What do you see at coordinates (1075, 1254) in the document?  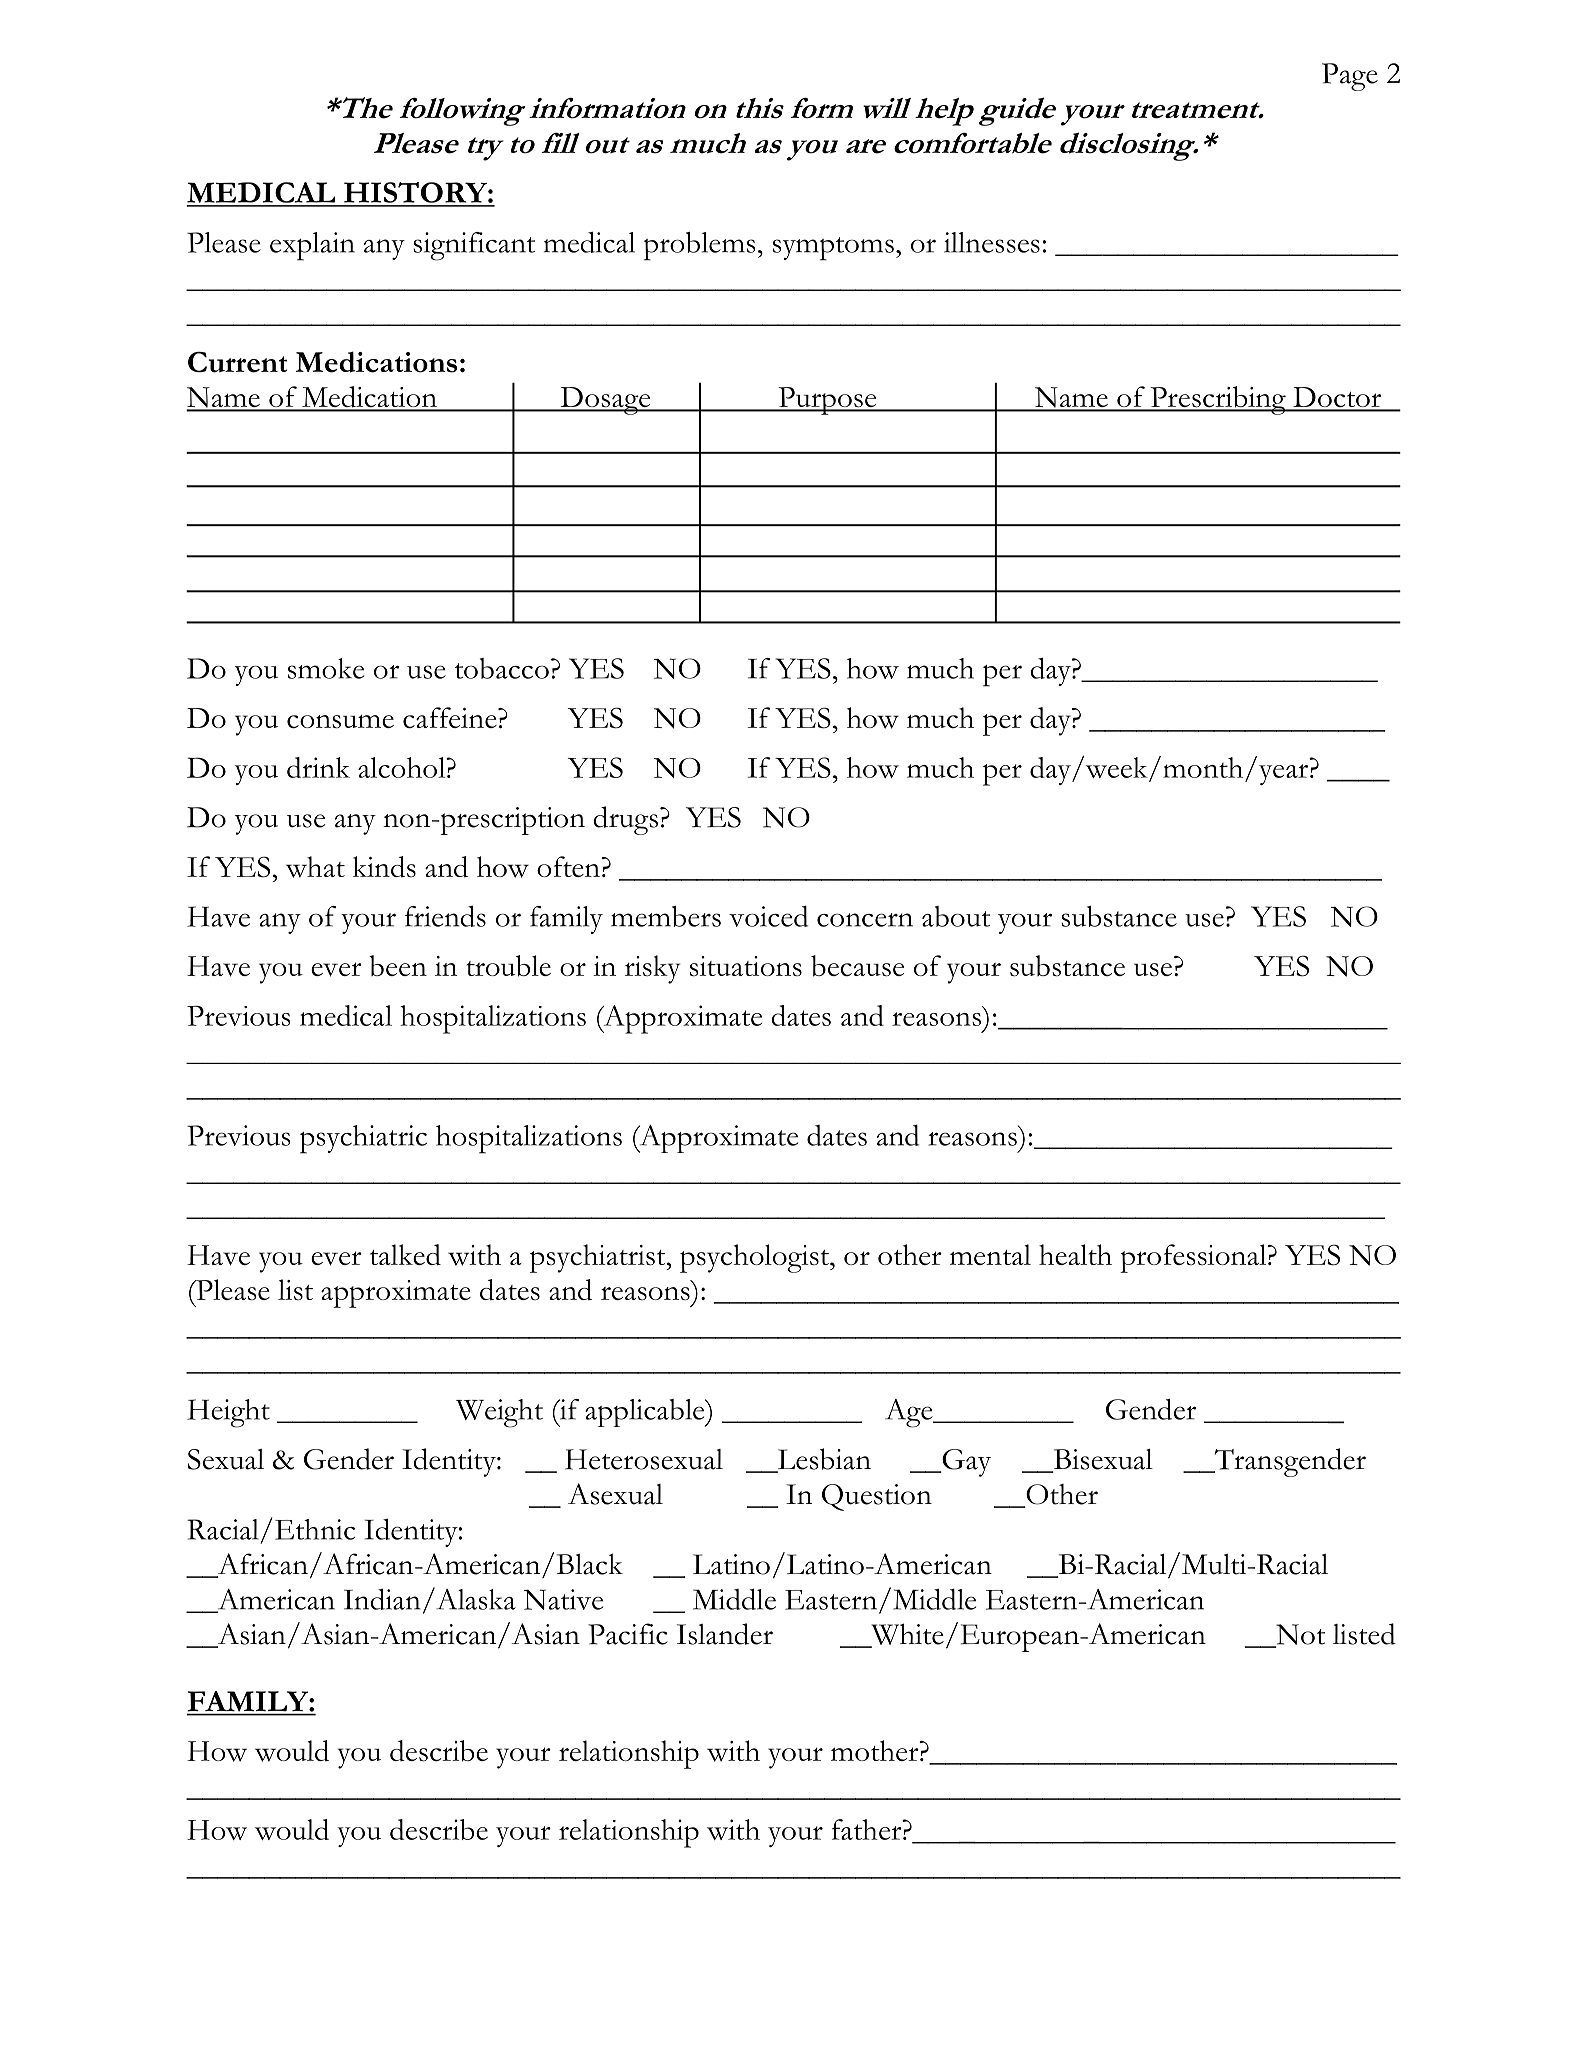 I see `health` at bounding box center [1075, 1254].
